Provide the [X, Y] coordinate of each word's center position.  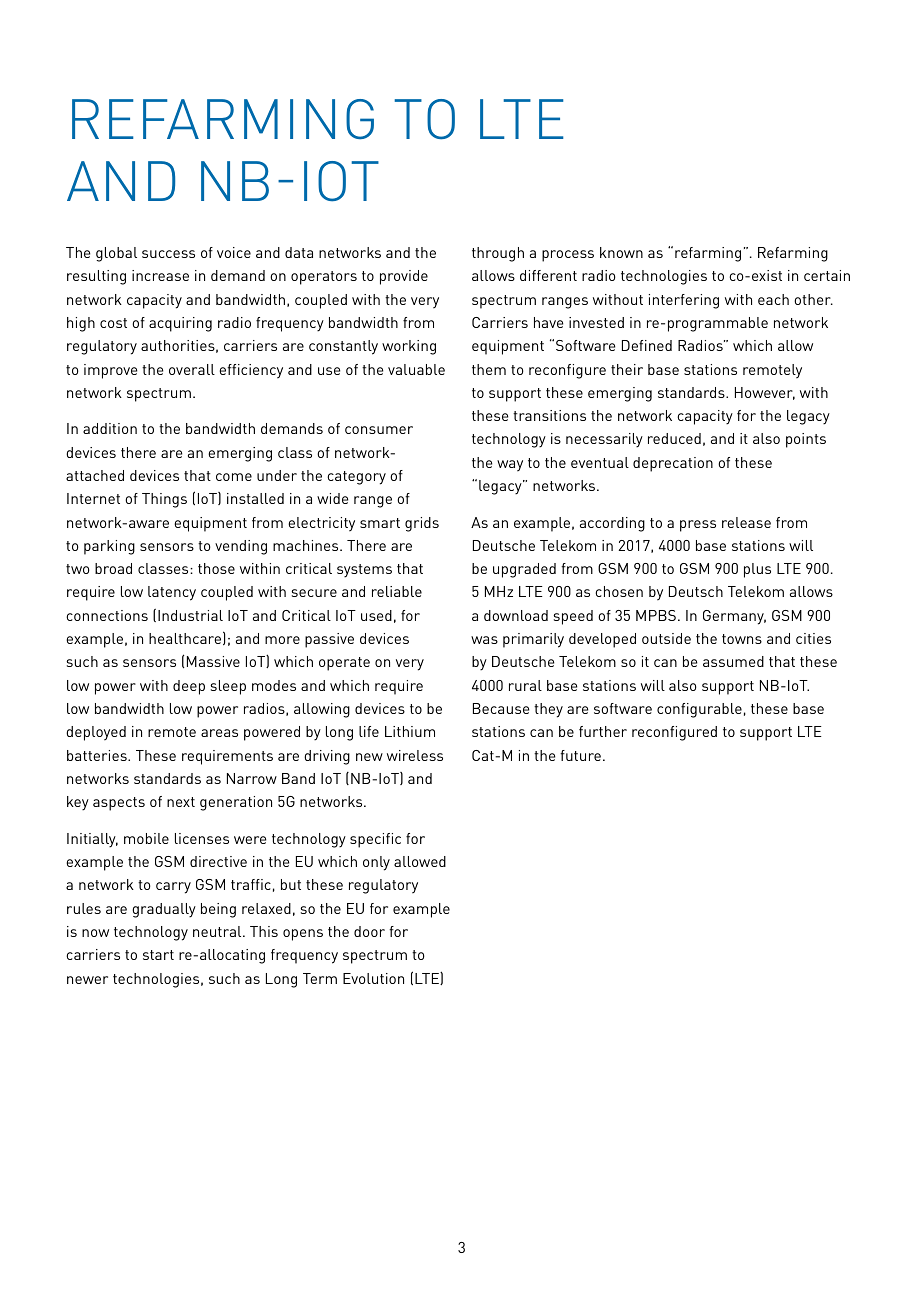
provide [404, 277]
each [773, 299]
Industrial [190, 615]
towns [742, 639]
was [484, 640]
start [158, 955]
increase [160, 275]
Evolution [373, 978]
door [369, 931]
